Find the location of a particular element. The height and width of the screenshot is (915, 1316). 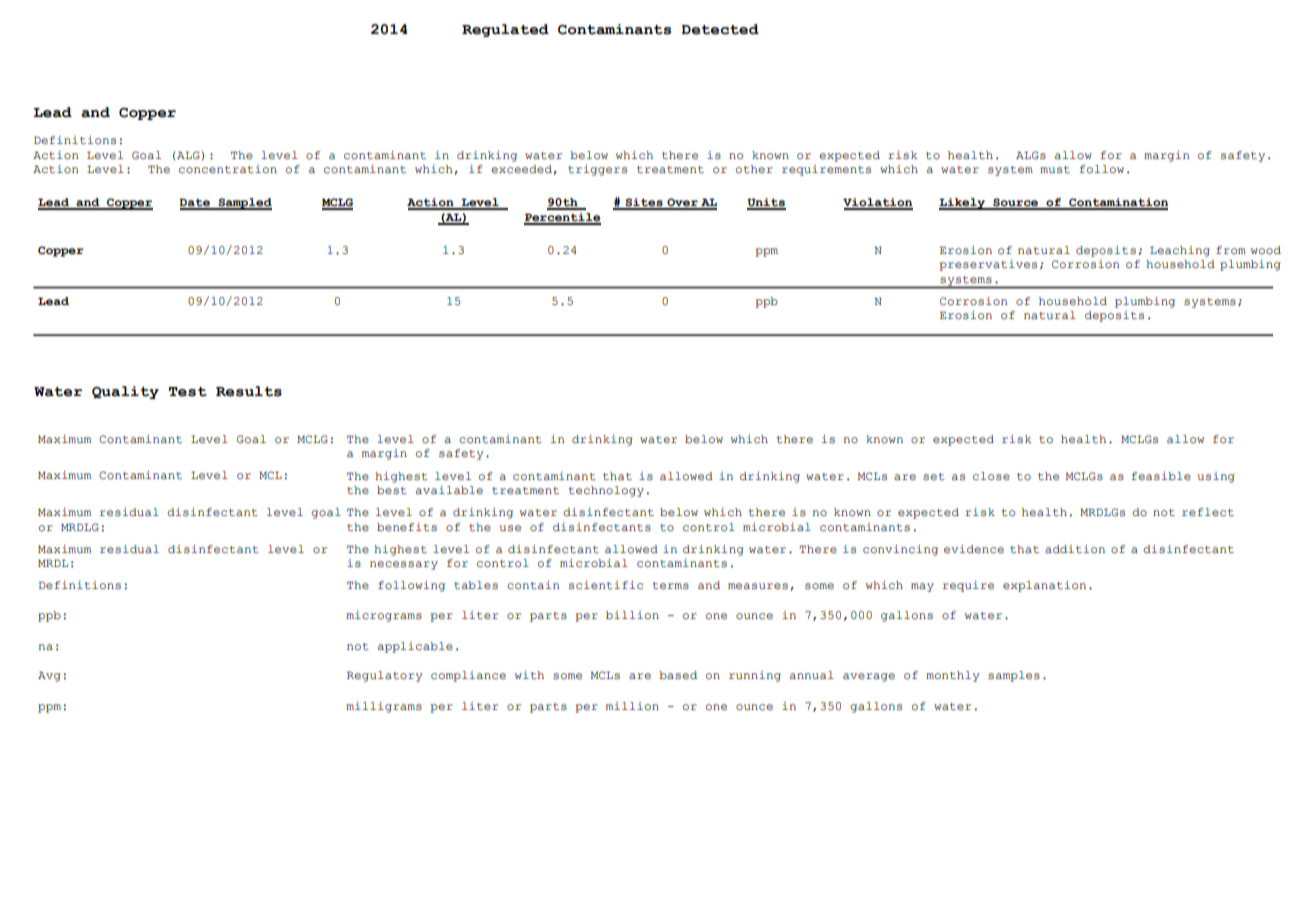

must is located at coordinates (1055, 170).
